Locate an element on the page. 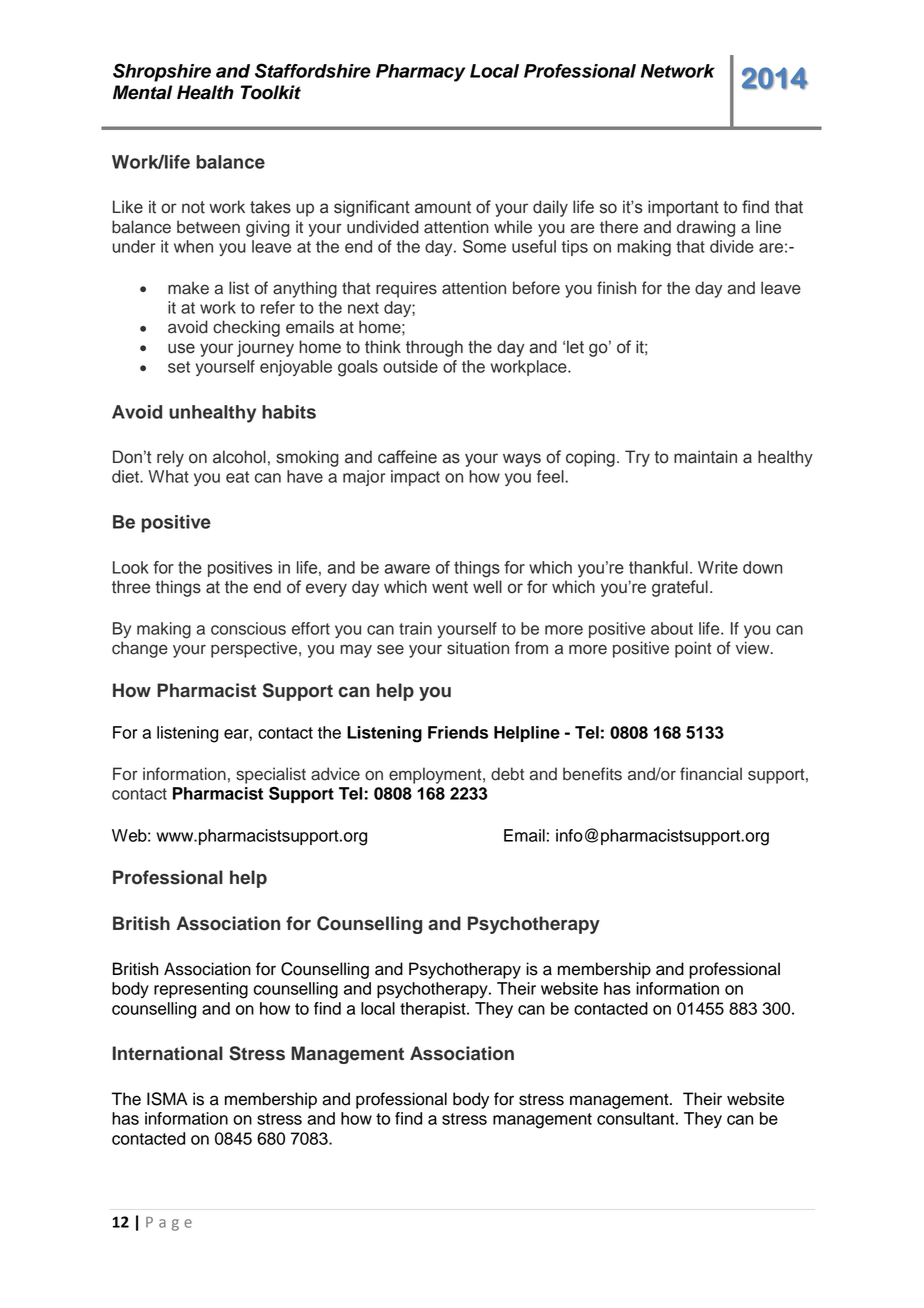 This image has width=924, height=1308. Pharmacy is located at coordinates (420, 73).
